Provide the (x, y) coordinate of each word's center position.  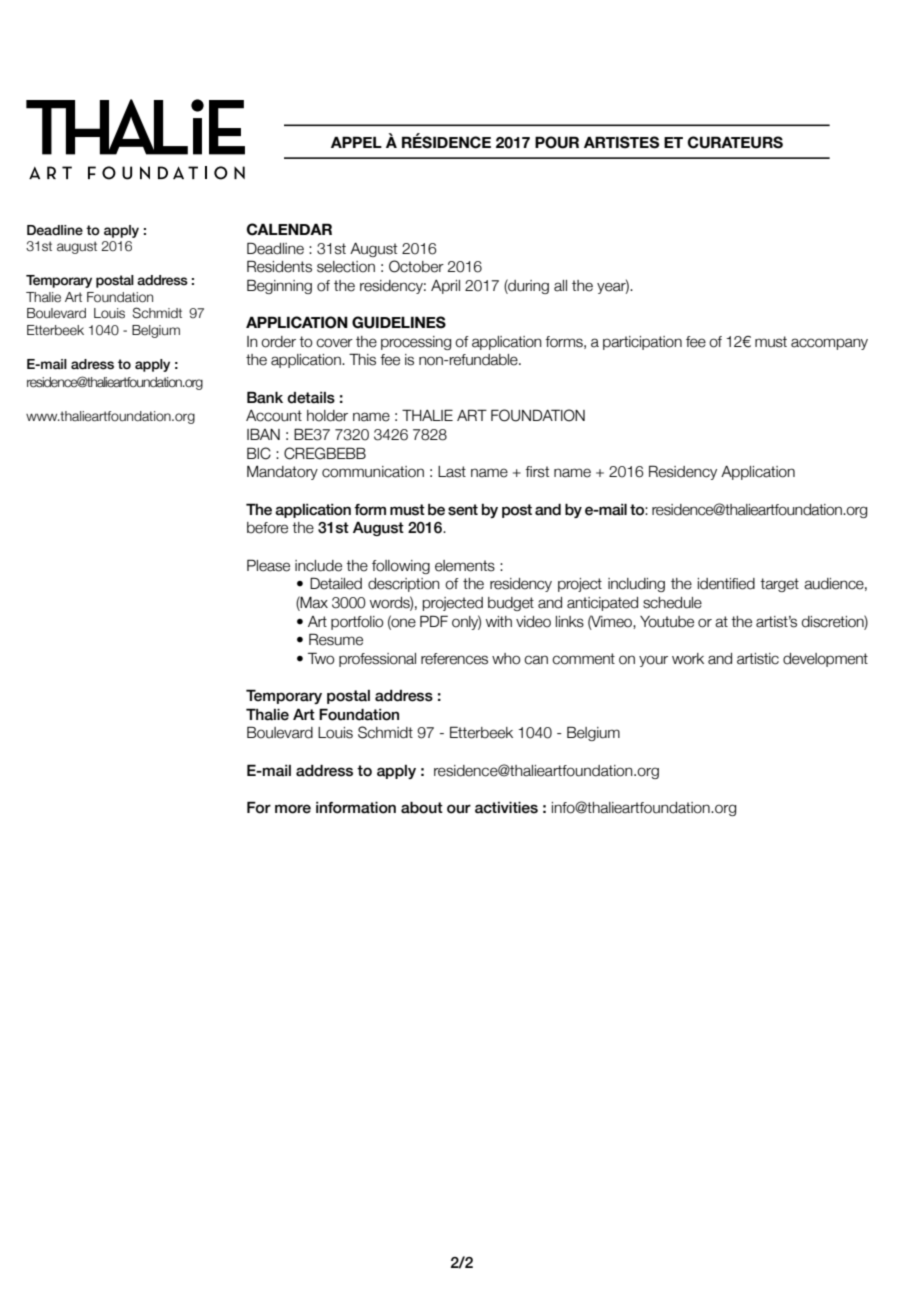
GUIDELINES (399, 322)
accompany (829, 344)
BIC (259, 453)
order (278, 342)
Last (452, 472)
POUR (557, 142)
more (293, 809)
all (560, 286)
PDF (434, 621)
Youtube (667, 622)
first (537, 472)
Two (321, 658)
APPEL (356, 142)
